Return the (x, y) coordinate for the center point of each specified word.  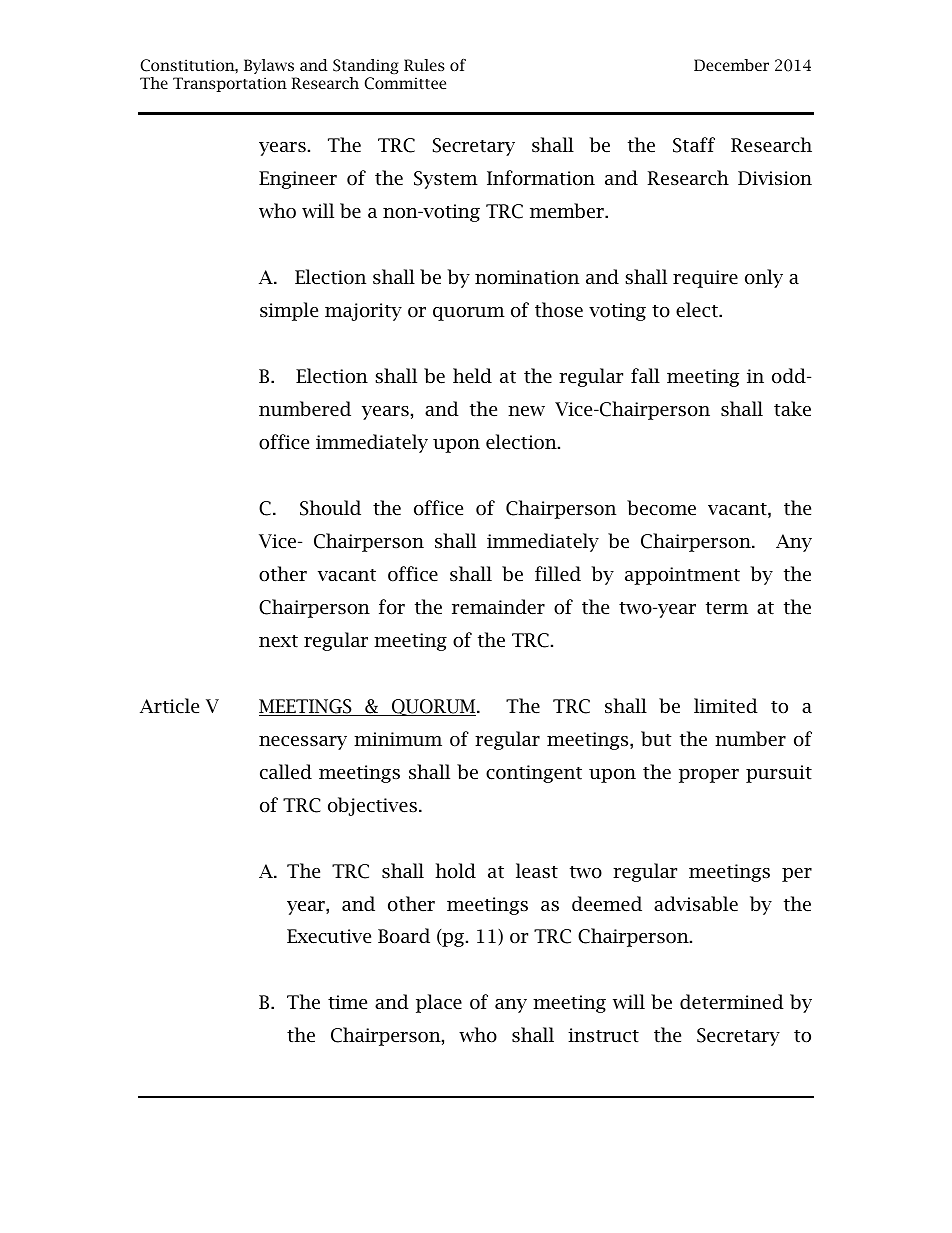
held (472, 376)
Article (169, 706)
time (347, 1002)
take (792, 409)
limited (726, 706)
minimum (398, 739)
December (731, 65)
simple (289, 311)
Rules (424, 65)
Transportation (230, 84)
